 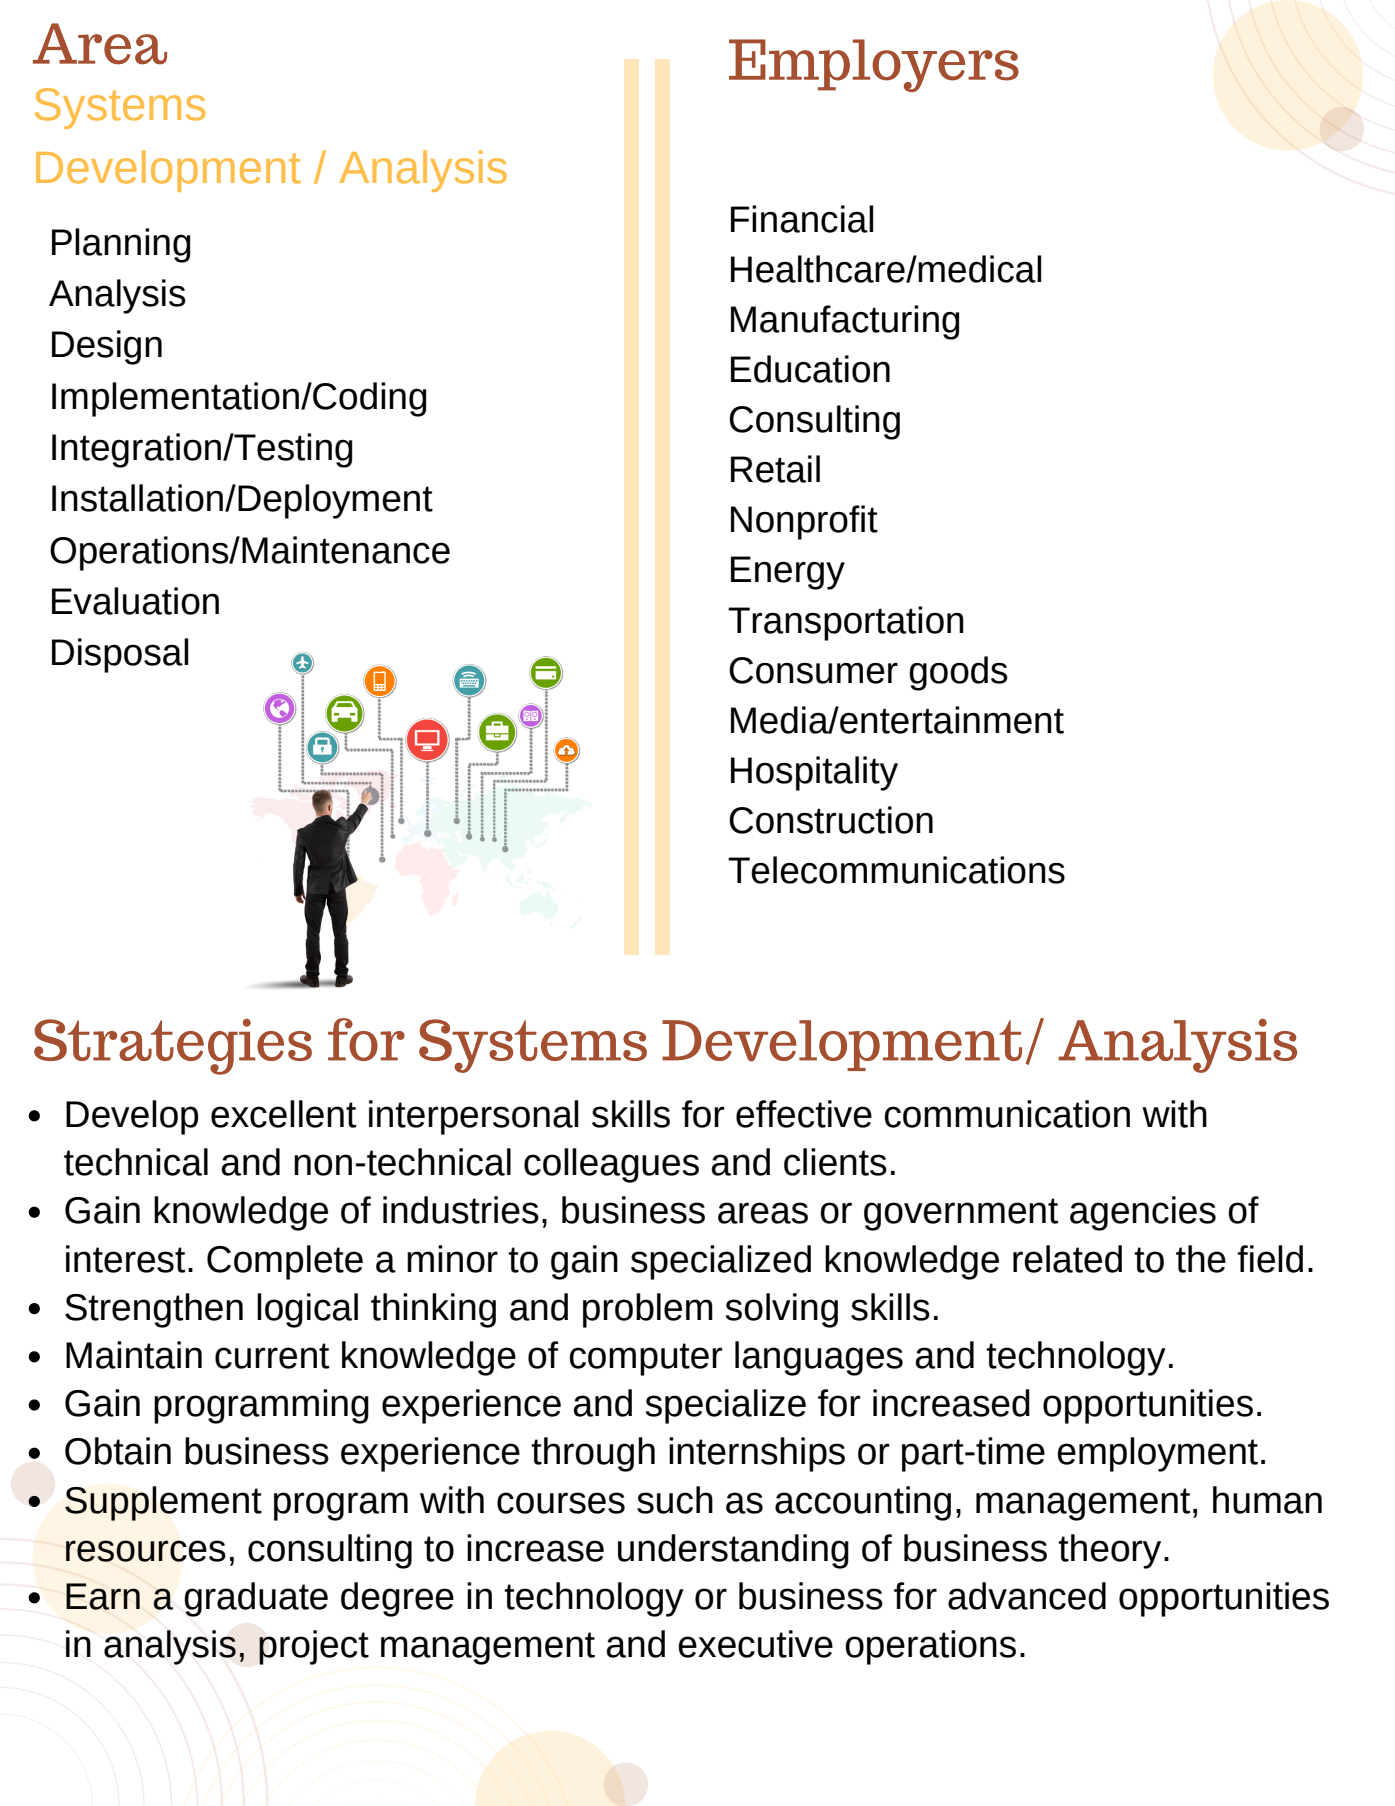 I want to click on Construction, so click(x=831, y=820).
